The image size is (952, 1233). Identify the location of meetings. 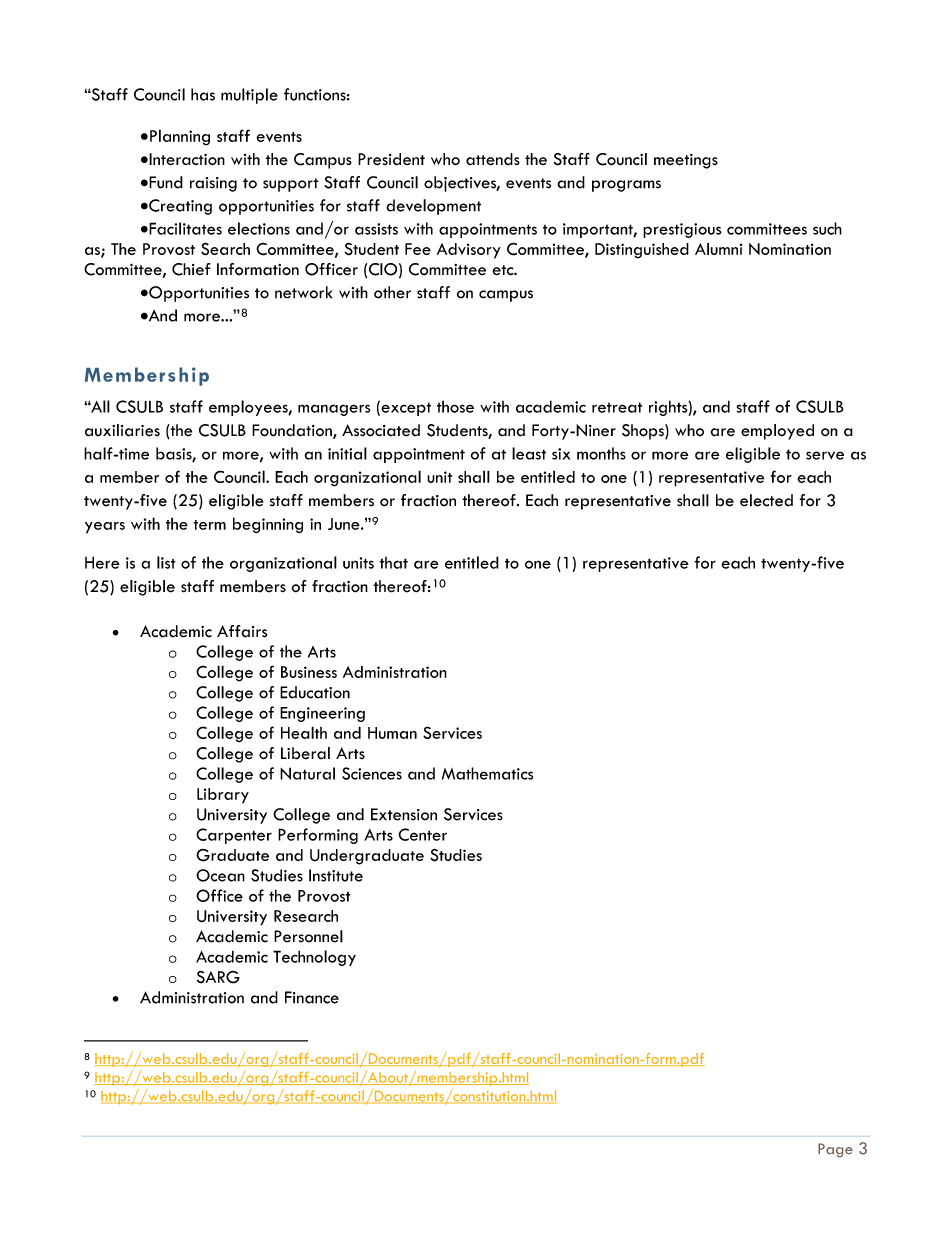
(686, 161).
